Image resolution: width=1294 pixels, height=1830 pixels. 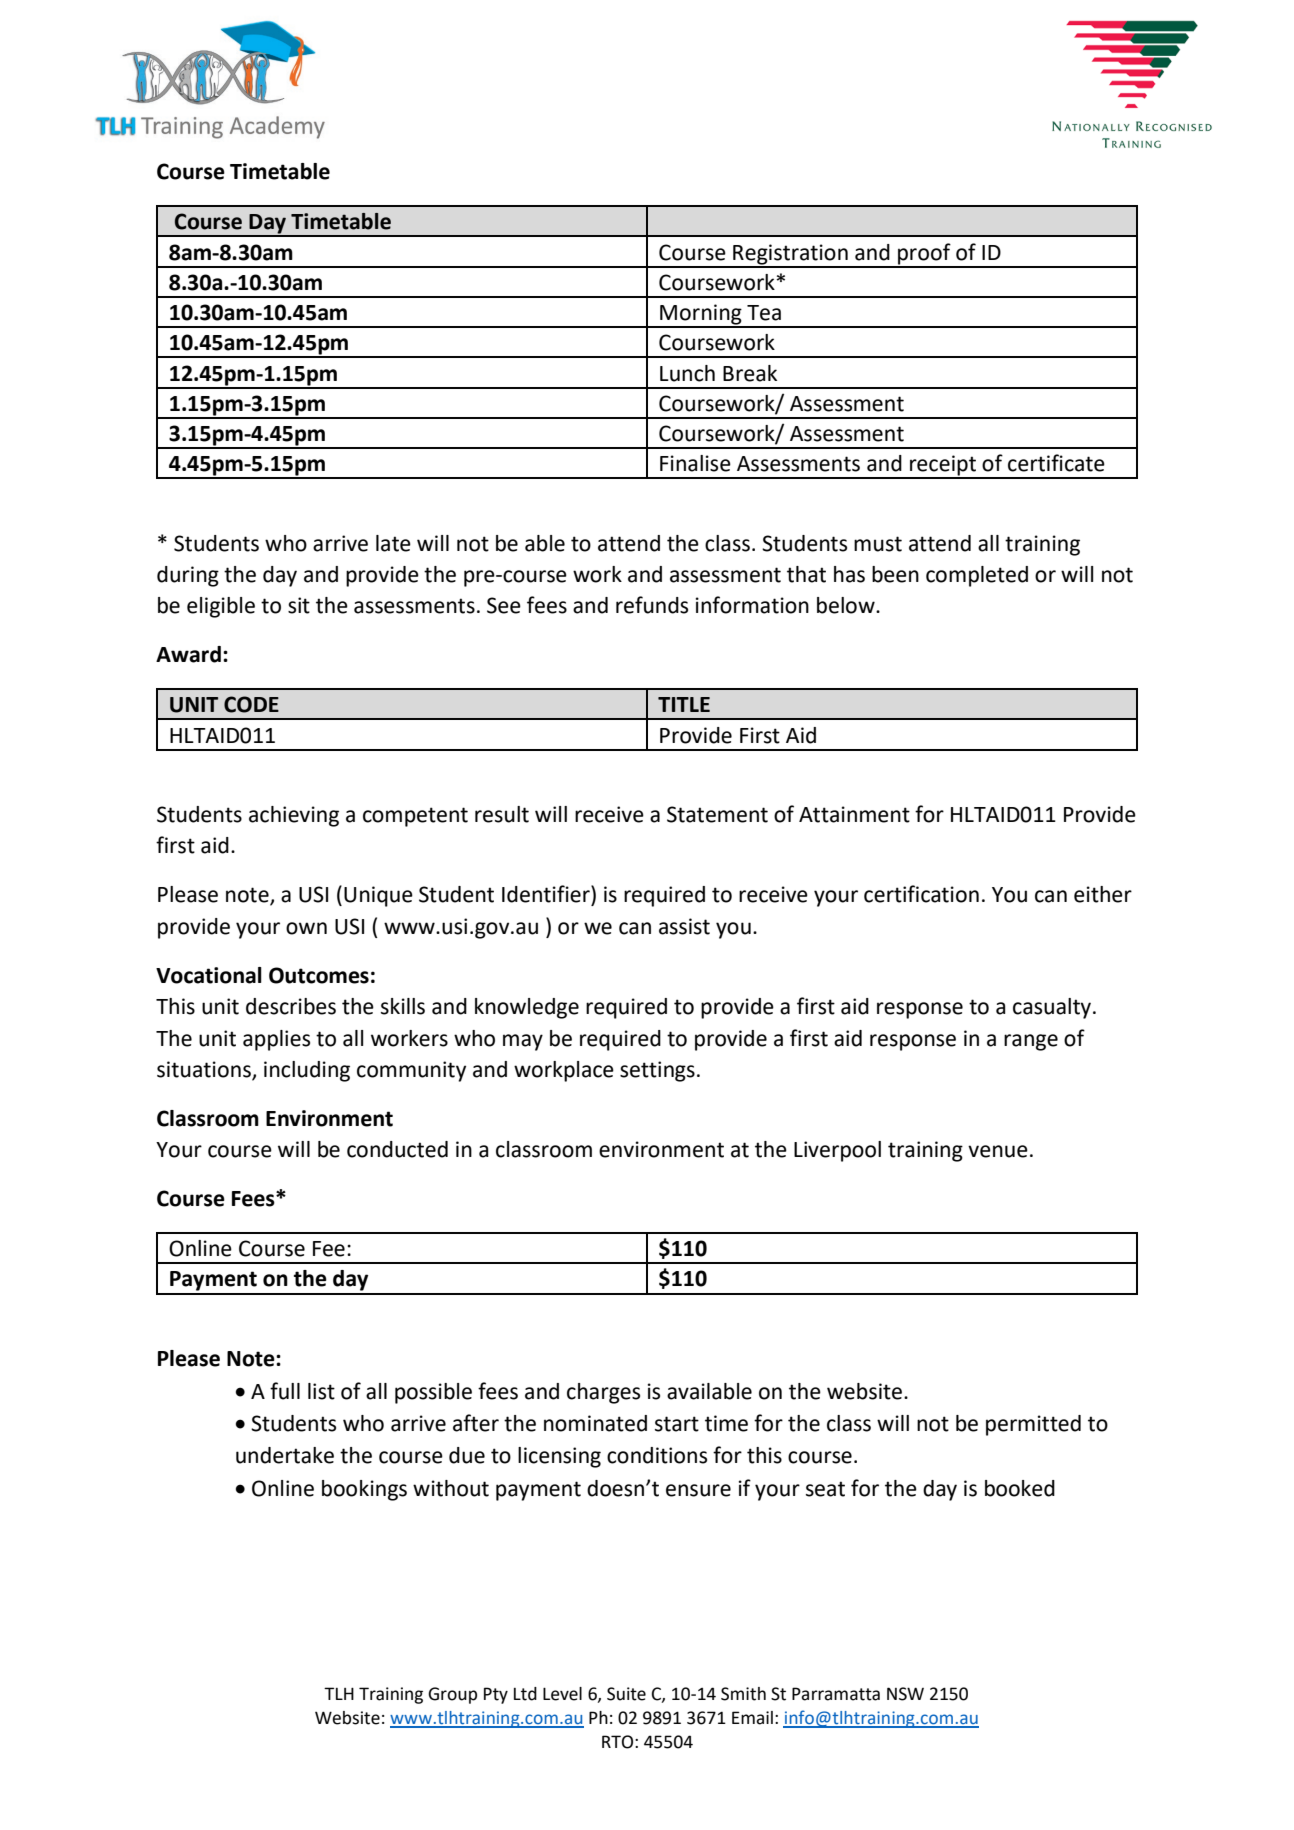 I want to click on Lunch, so click(x=687, y=373).
